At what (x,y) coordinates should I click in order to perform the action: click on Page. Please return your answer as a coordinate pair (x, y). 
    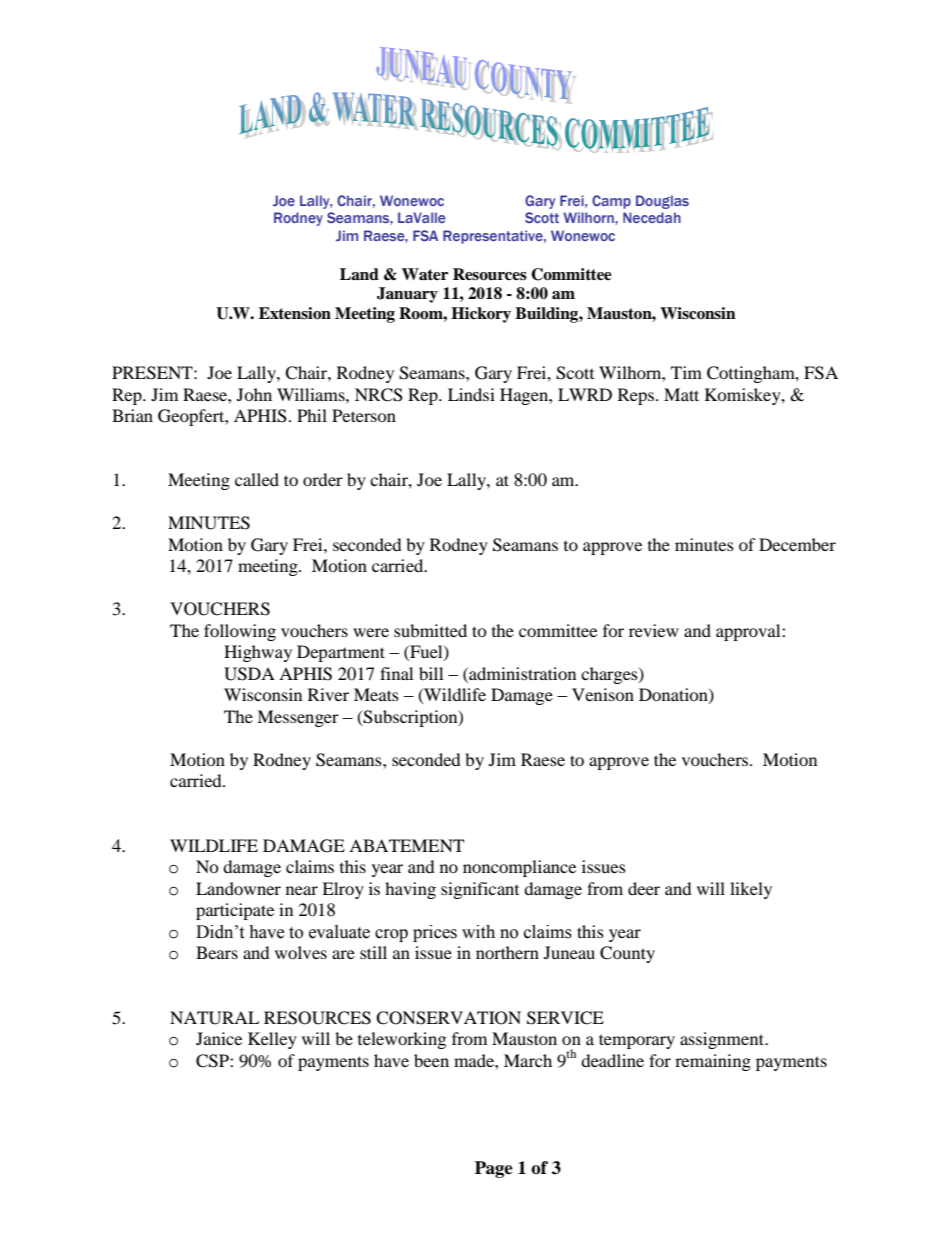
    Looking at the image, I should click on (494, 1169).
